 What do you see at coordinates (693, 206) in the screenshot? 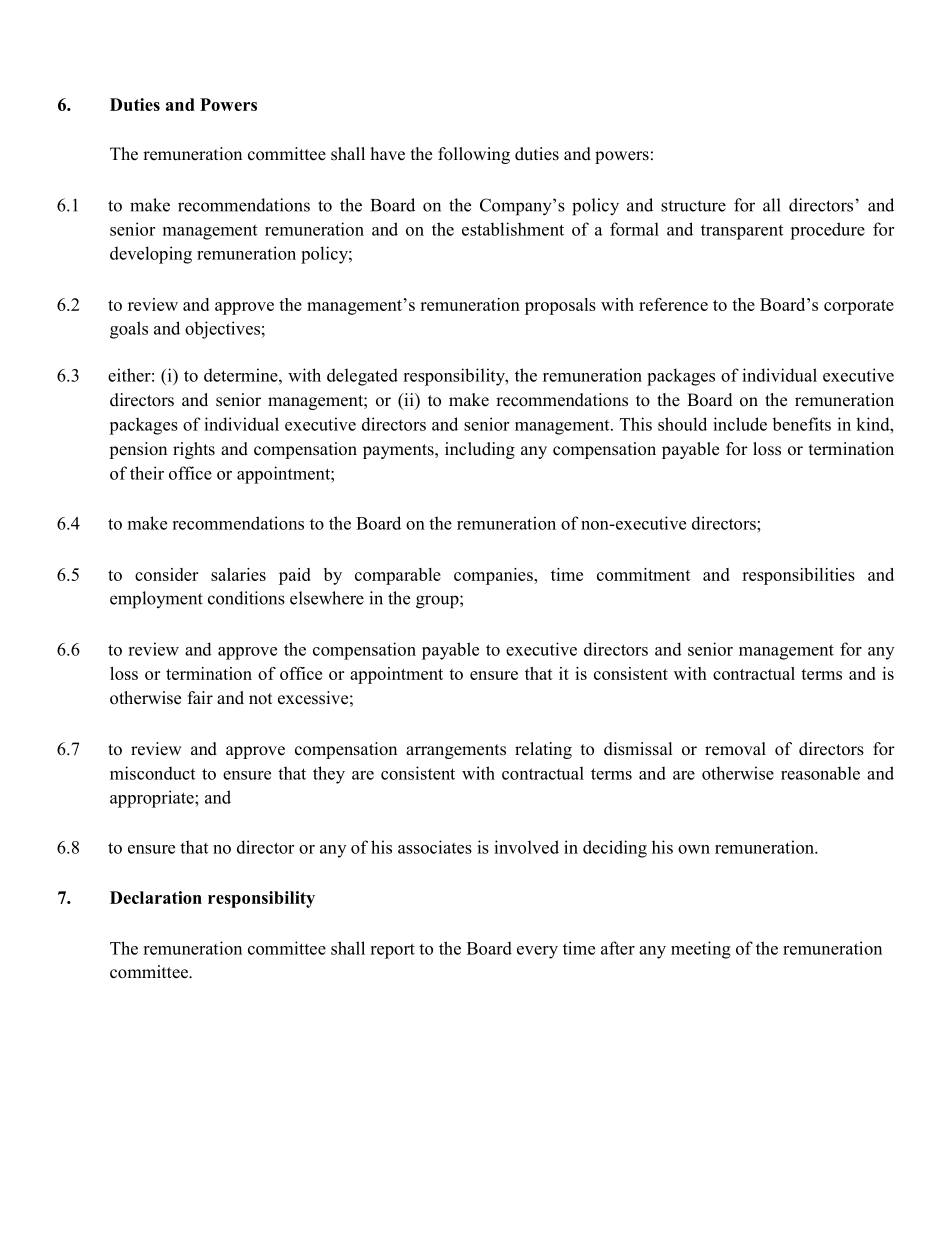
I see `structure` at bounding box center [693, 206].
